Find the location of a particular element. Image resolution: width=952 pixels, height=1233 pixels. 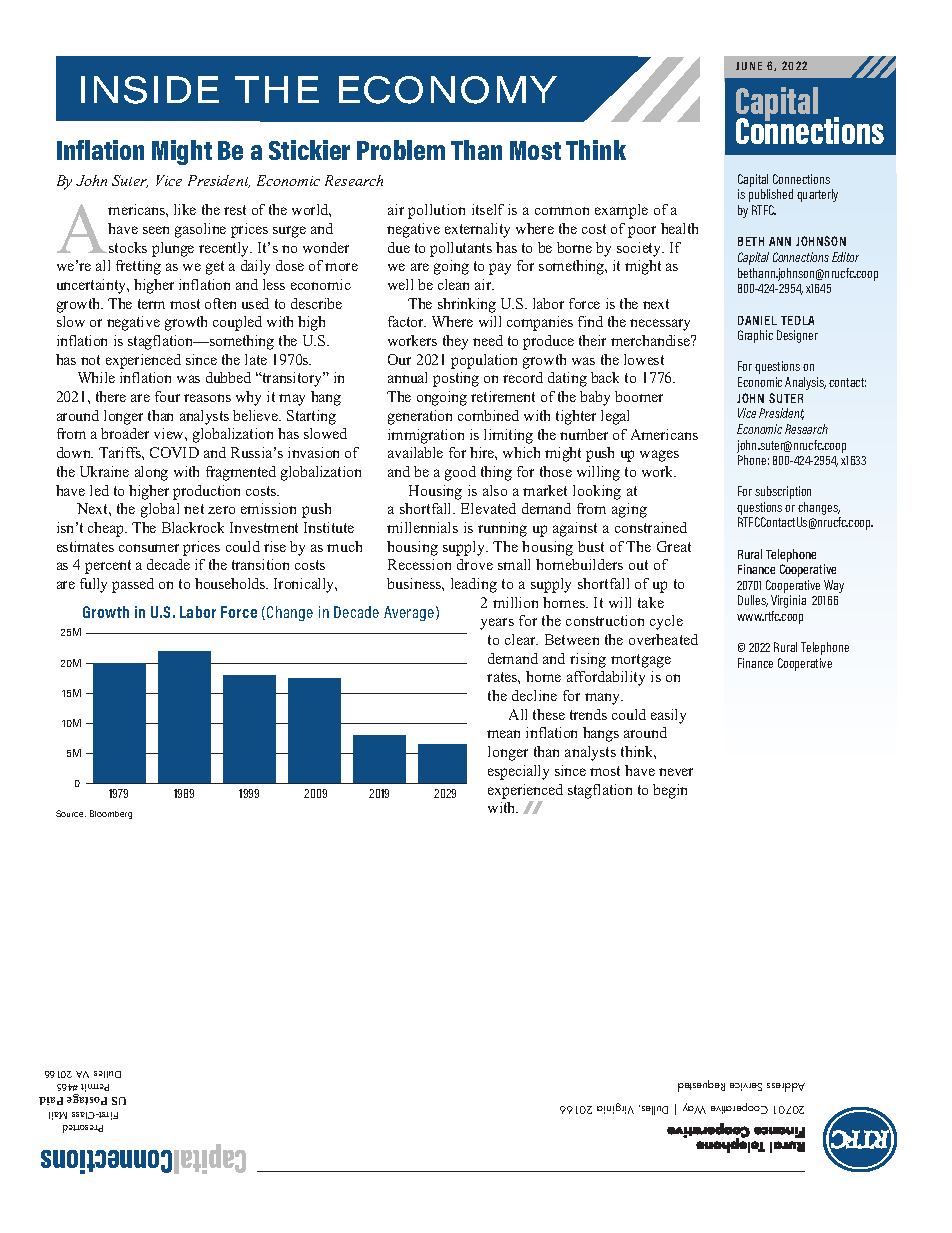

COVID is located at coordinates (174, 452).
